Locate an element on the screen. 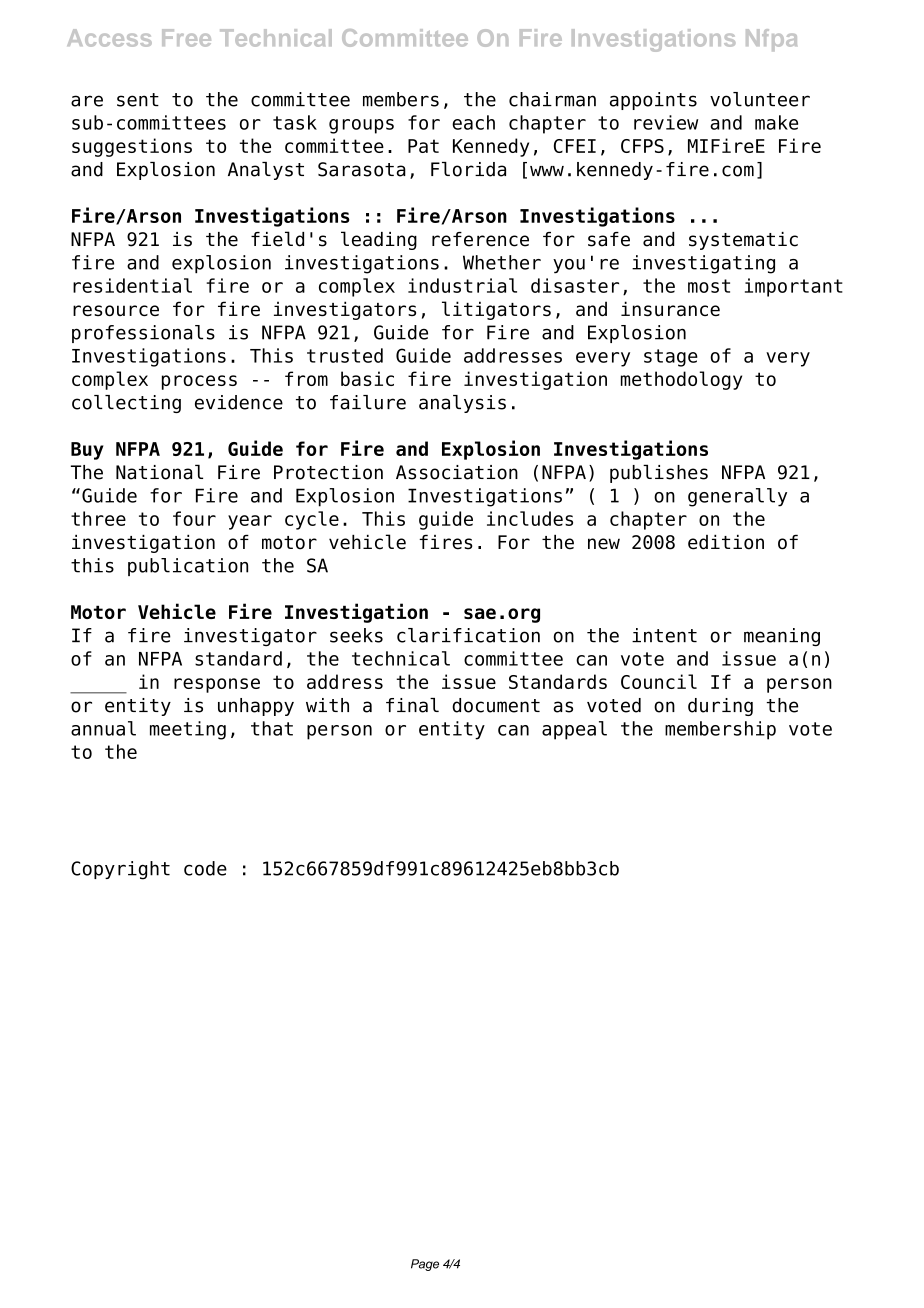 The width and height of the screenshot is (924, 1308). sent is located at coordinates (138, 100).
